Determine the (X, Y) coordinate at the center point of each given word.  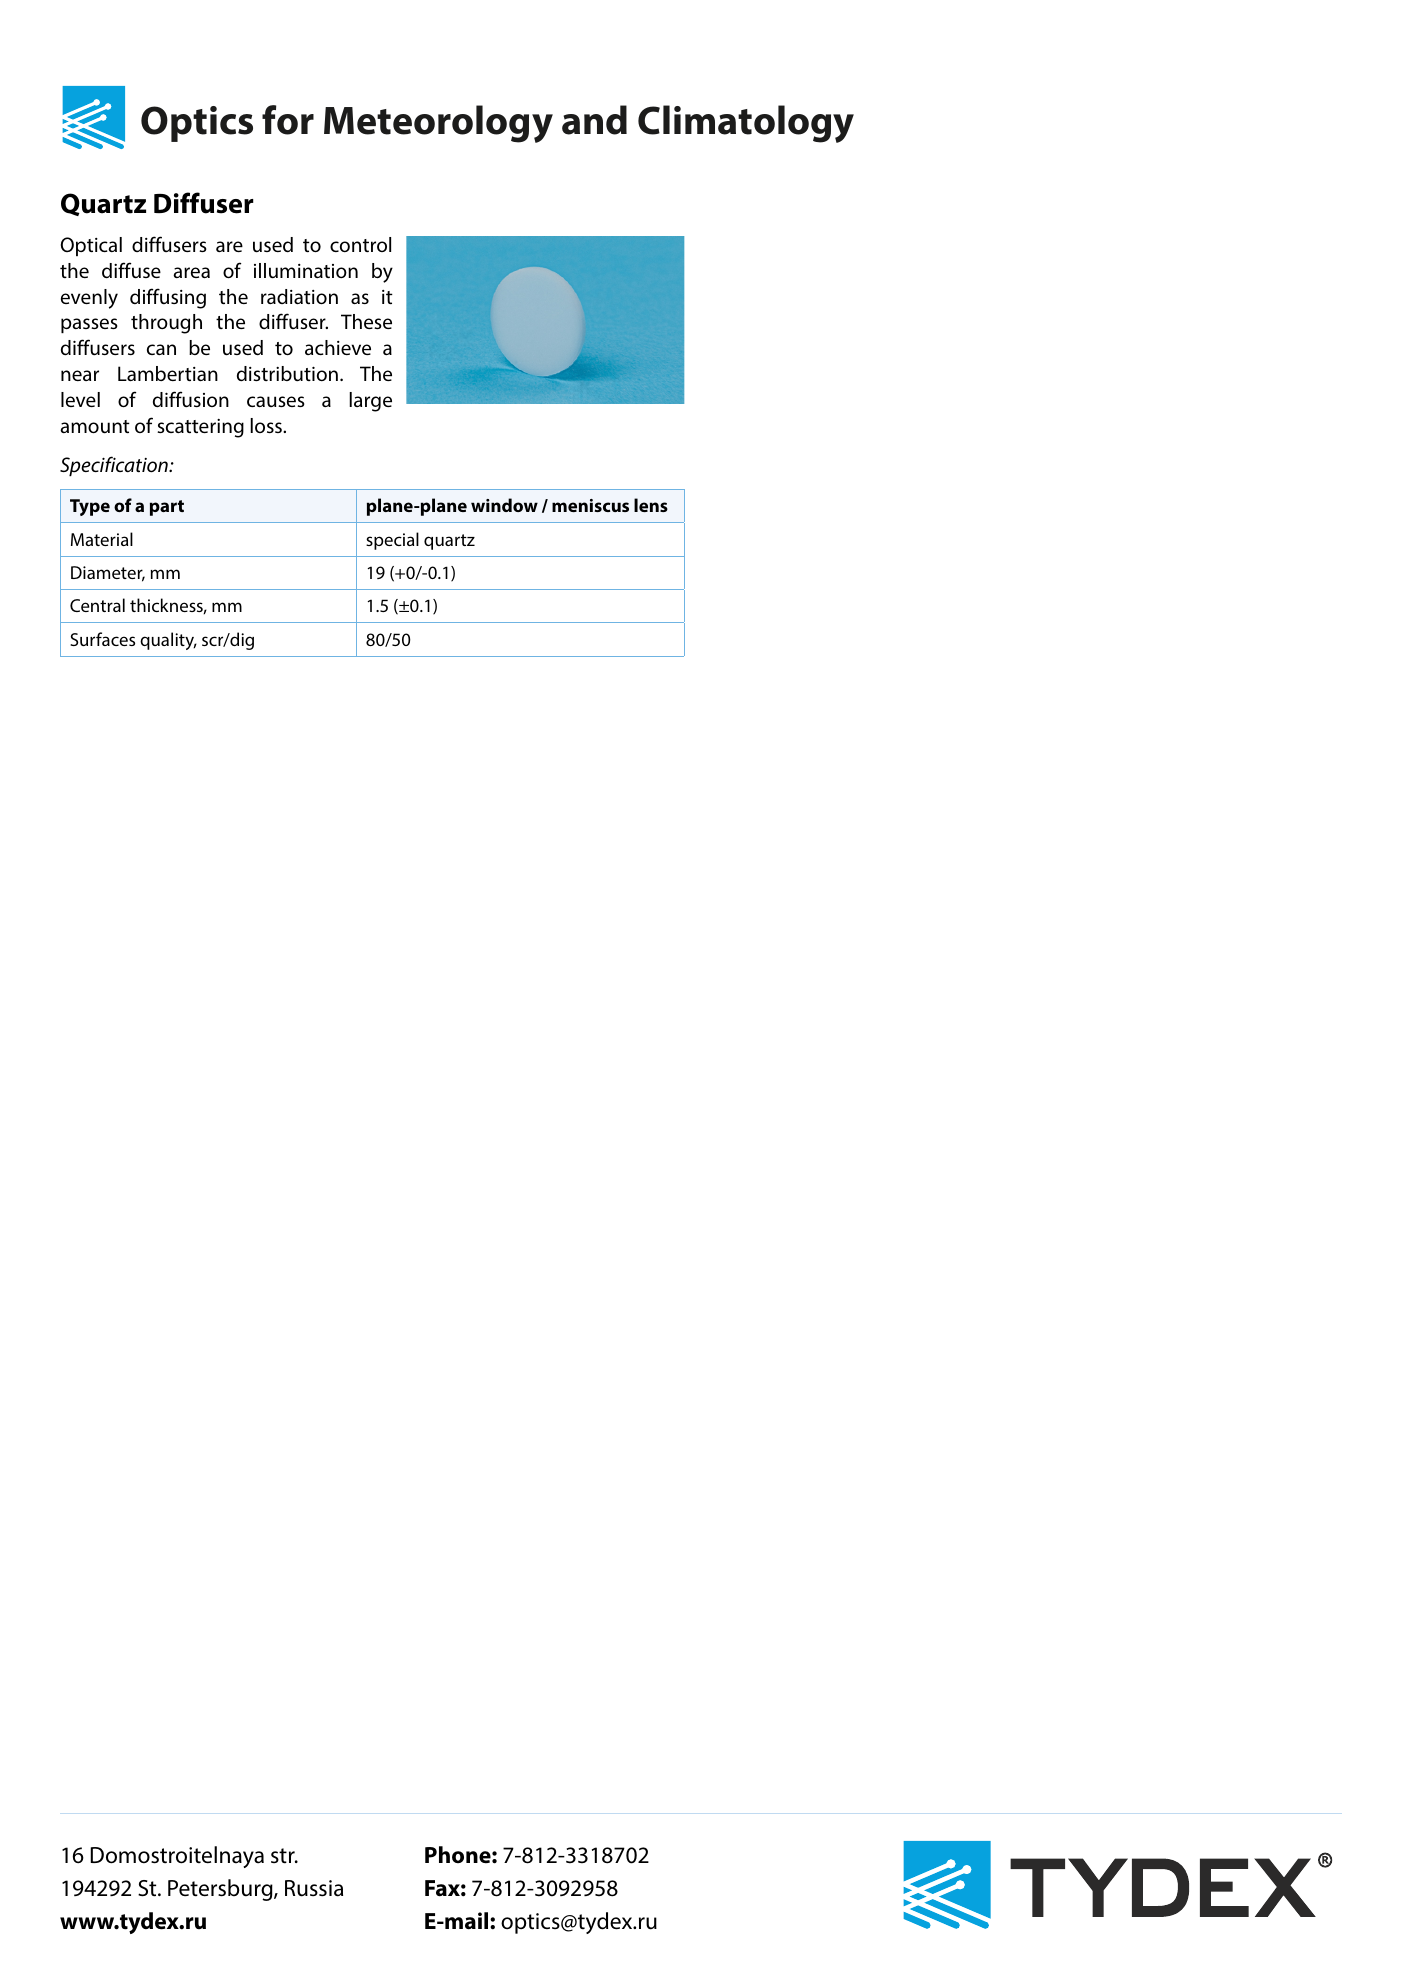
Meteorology (438, 124)
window (504, 505)
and (594, 120)
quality (168, 641)
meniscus (590, 505)
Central (97, 605)
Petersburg (221, 1890)
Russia (314, 1888)
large (370, 402)
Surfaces (102, 639)
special (392, 541)
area (191, 272)
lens (651, 505)
